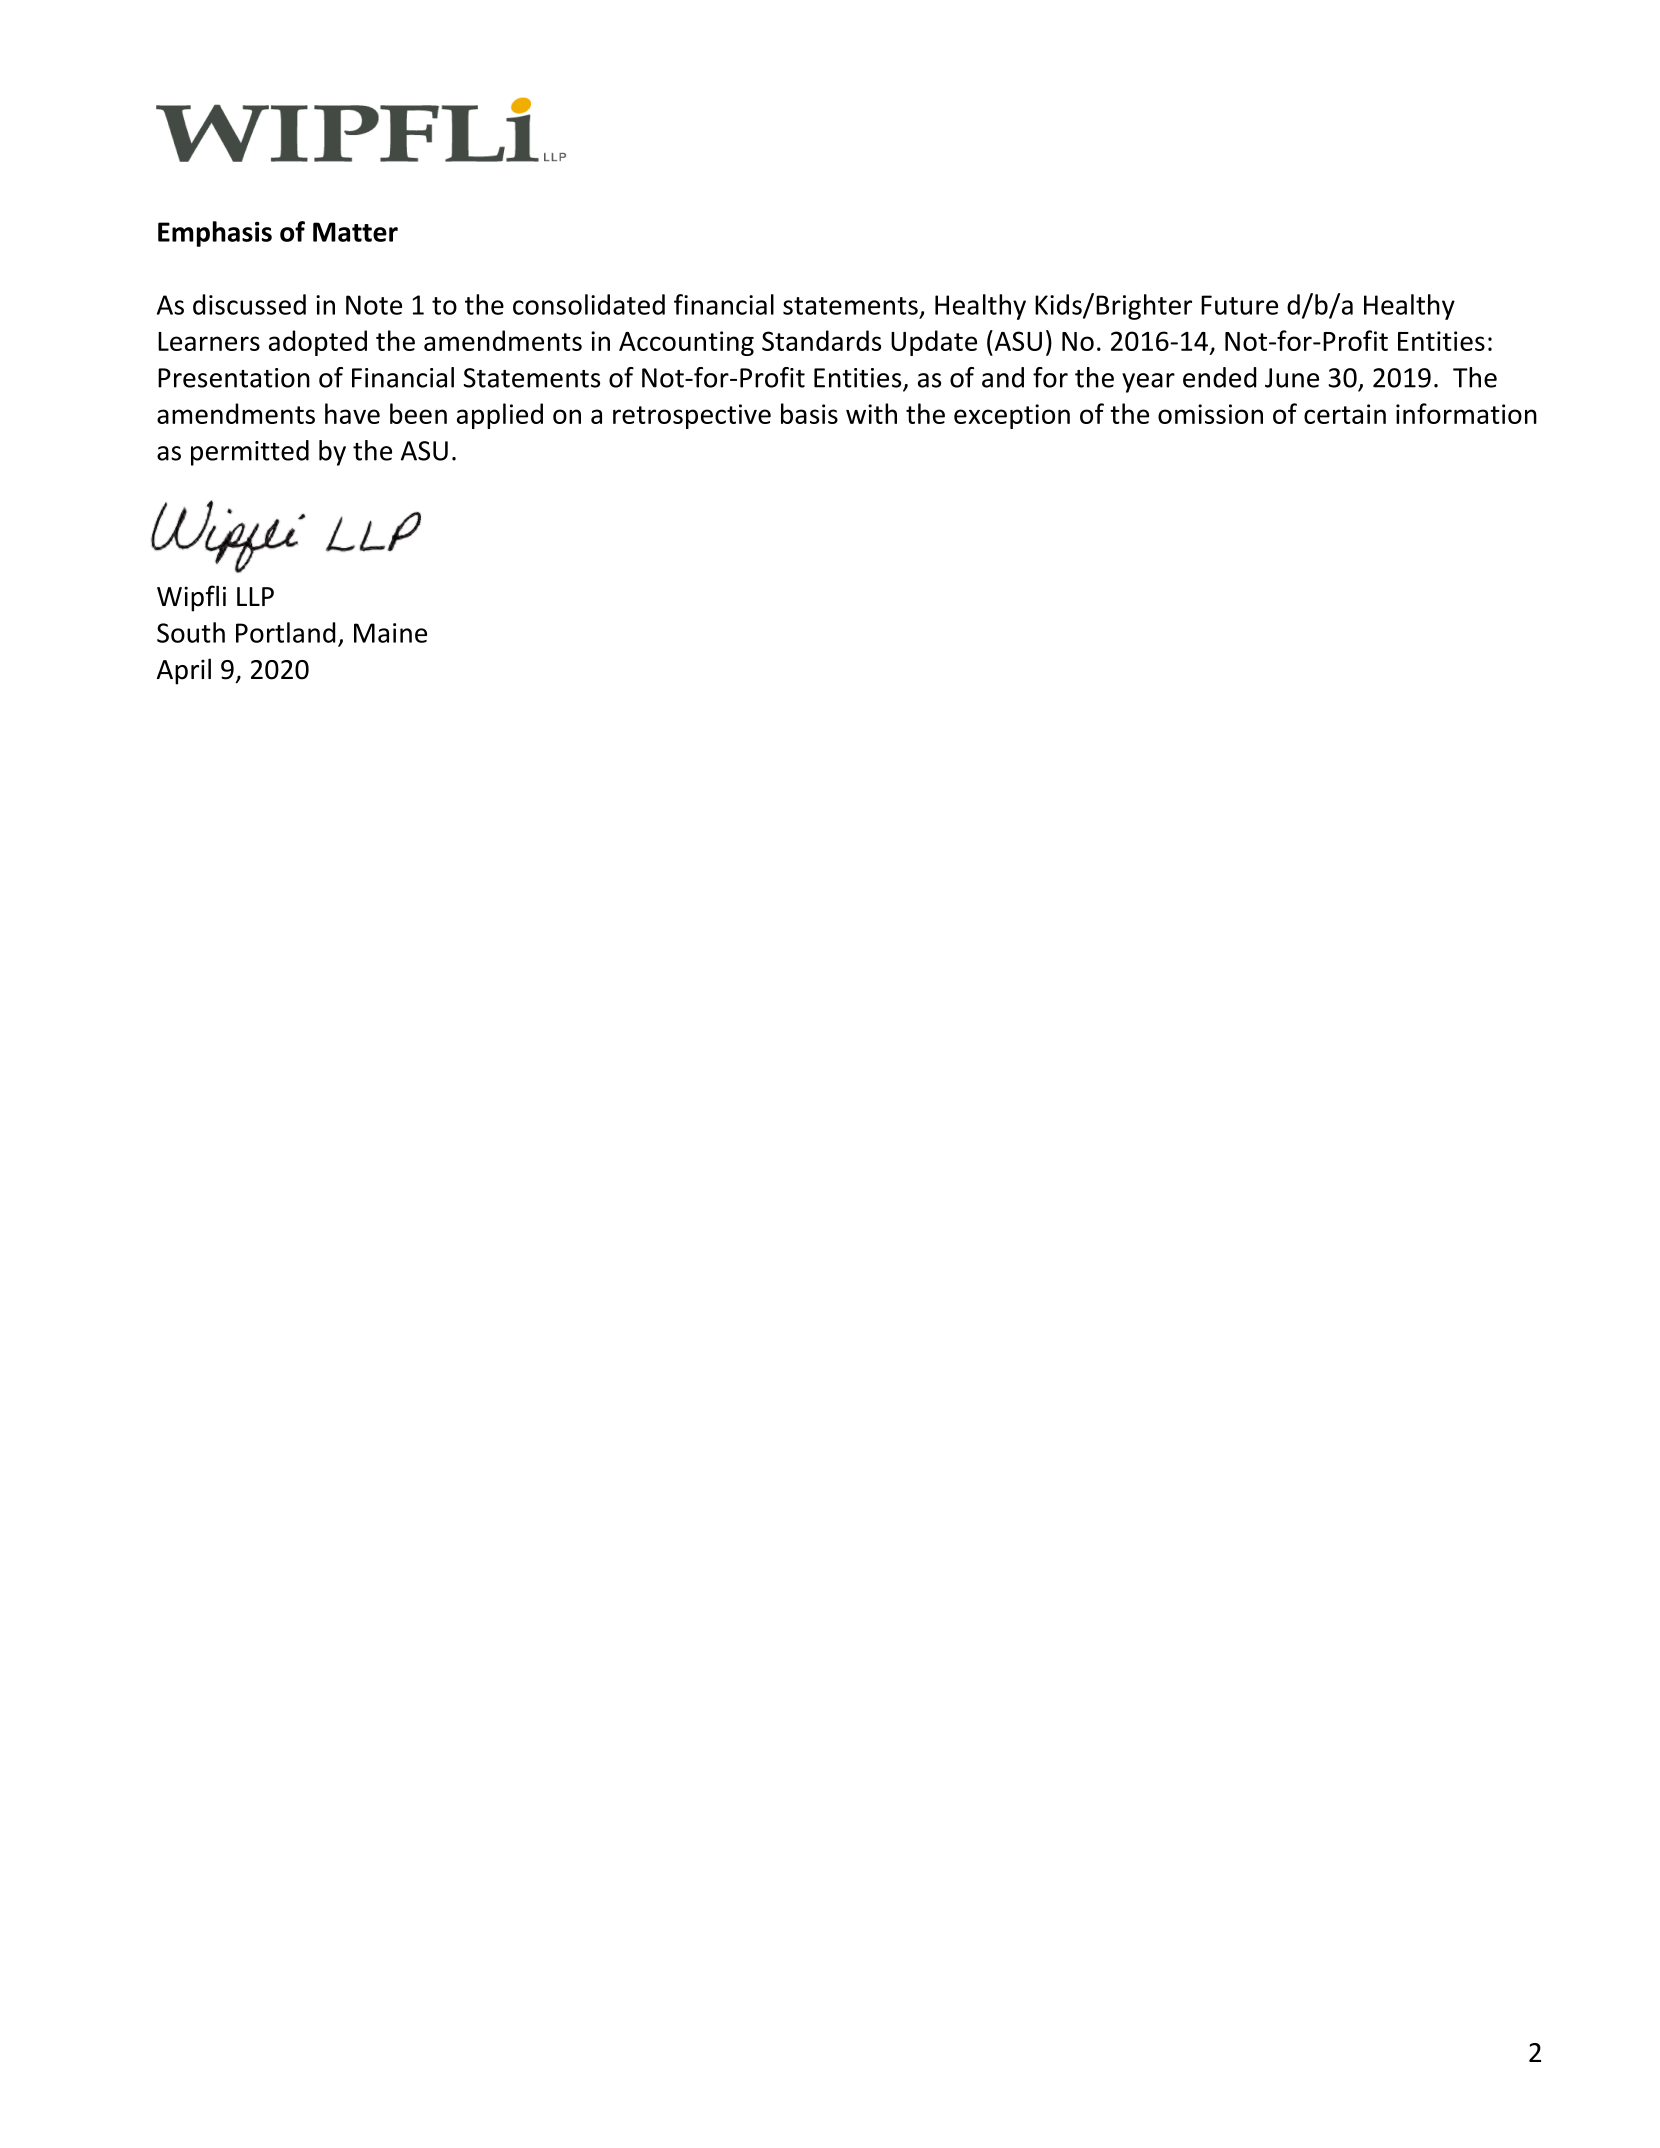 The width and height of the screenshot is (1660, 2148). I want to click on Matter, so click(355, 232).
